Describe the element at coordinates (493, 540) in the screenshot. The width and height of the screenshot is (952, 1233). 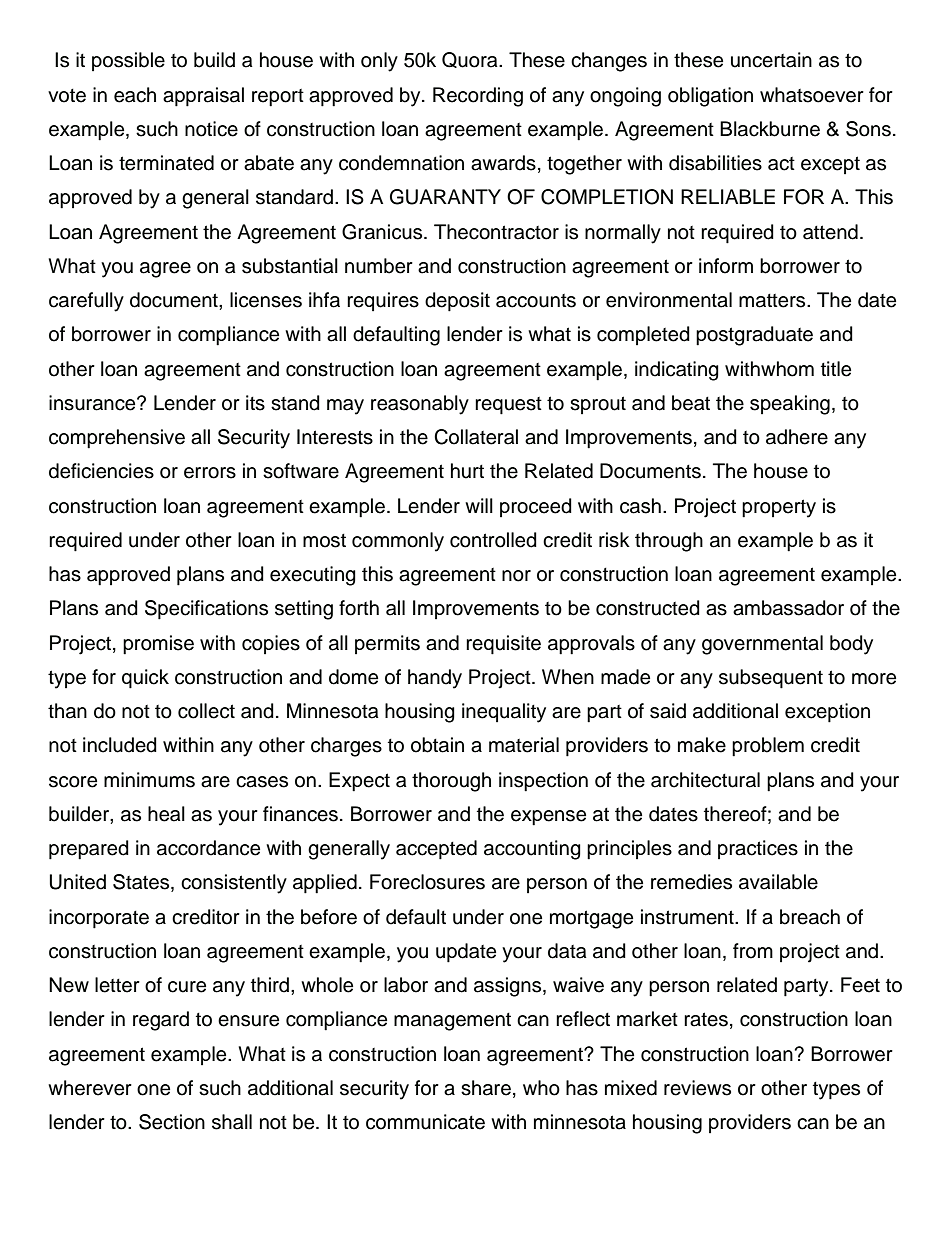
I see `controlled` at that location.
